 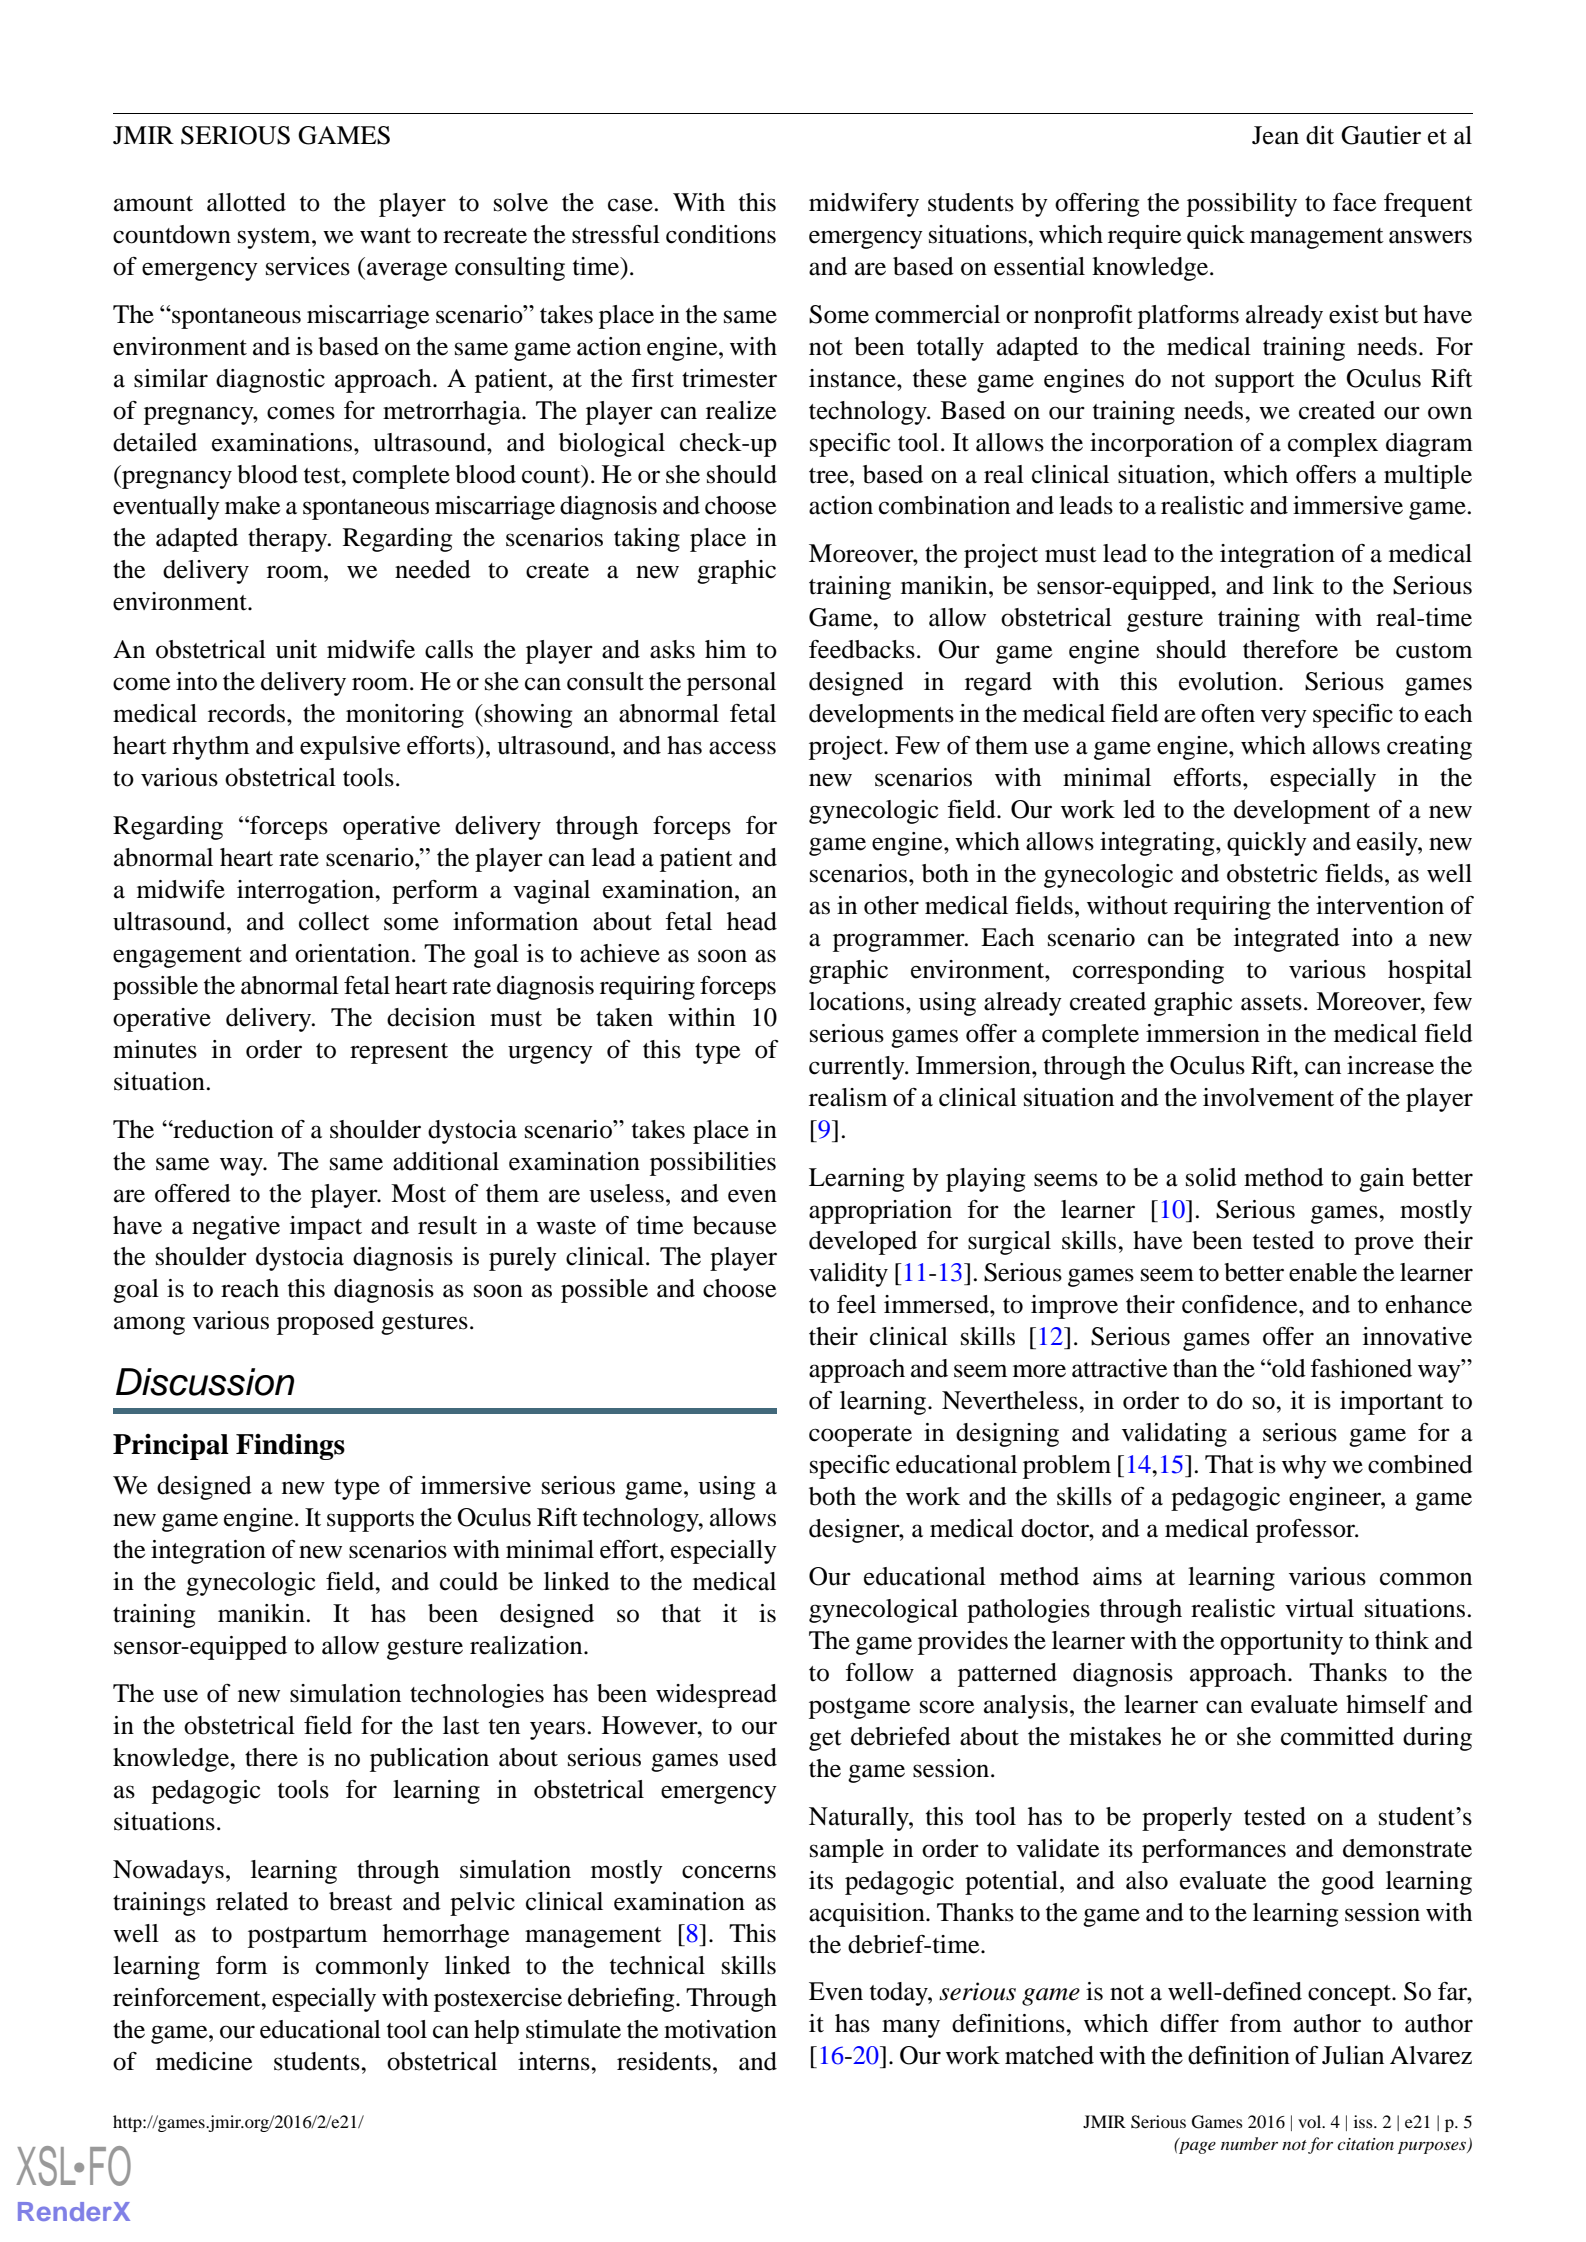 What do you see at coordinates (1158, 844) in the image?
I see `integrating` at bounding box center [1158, 844].
